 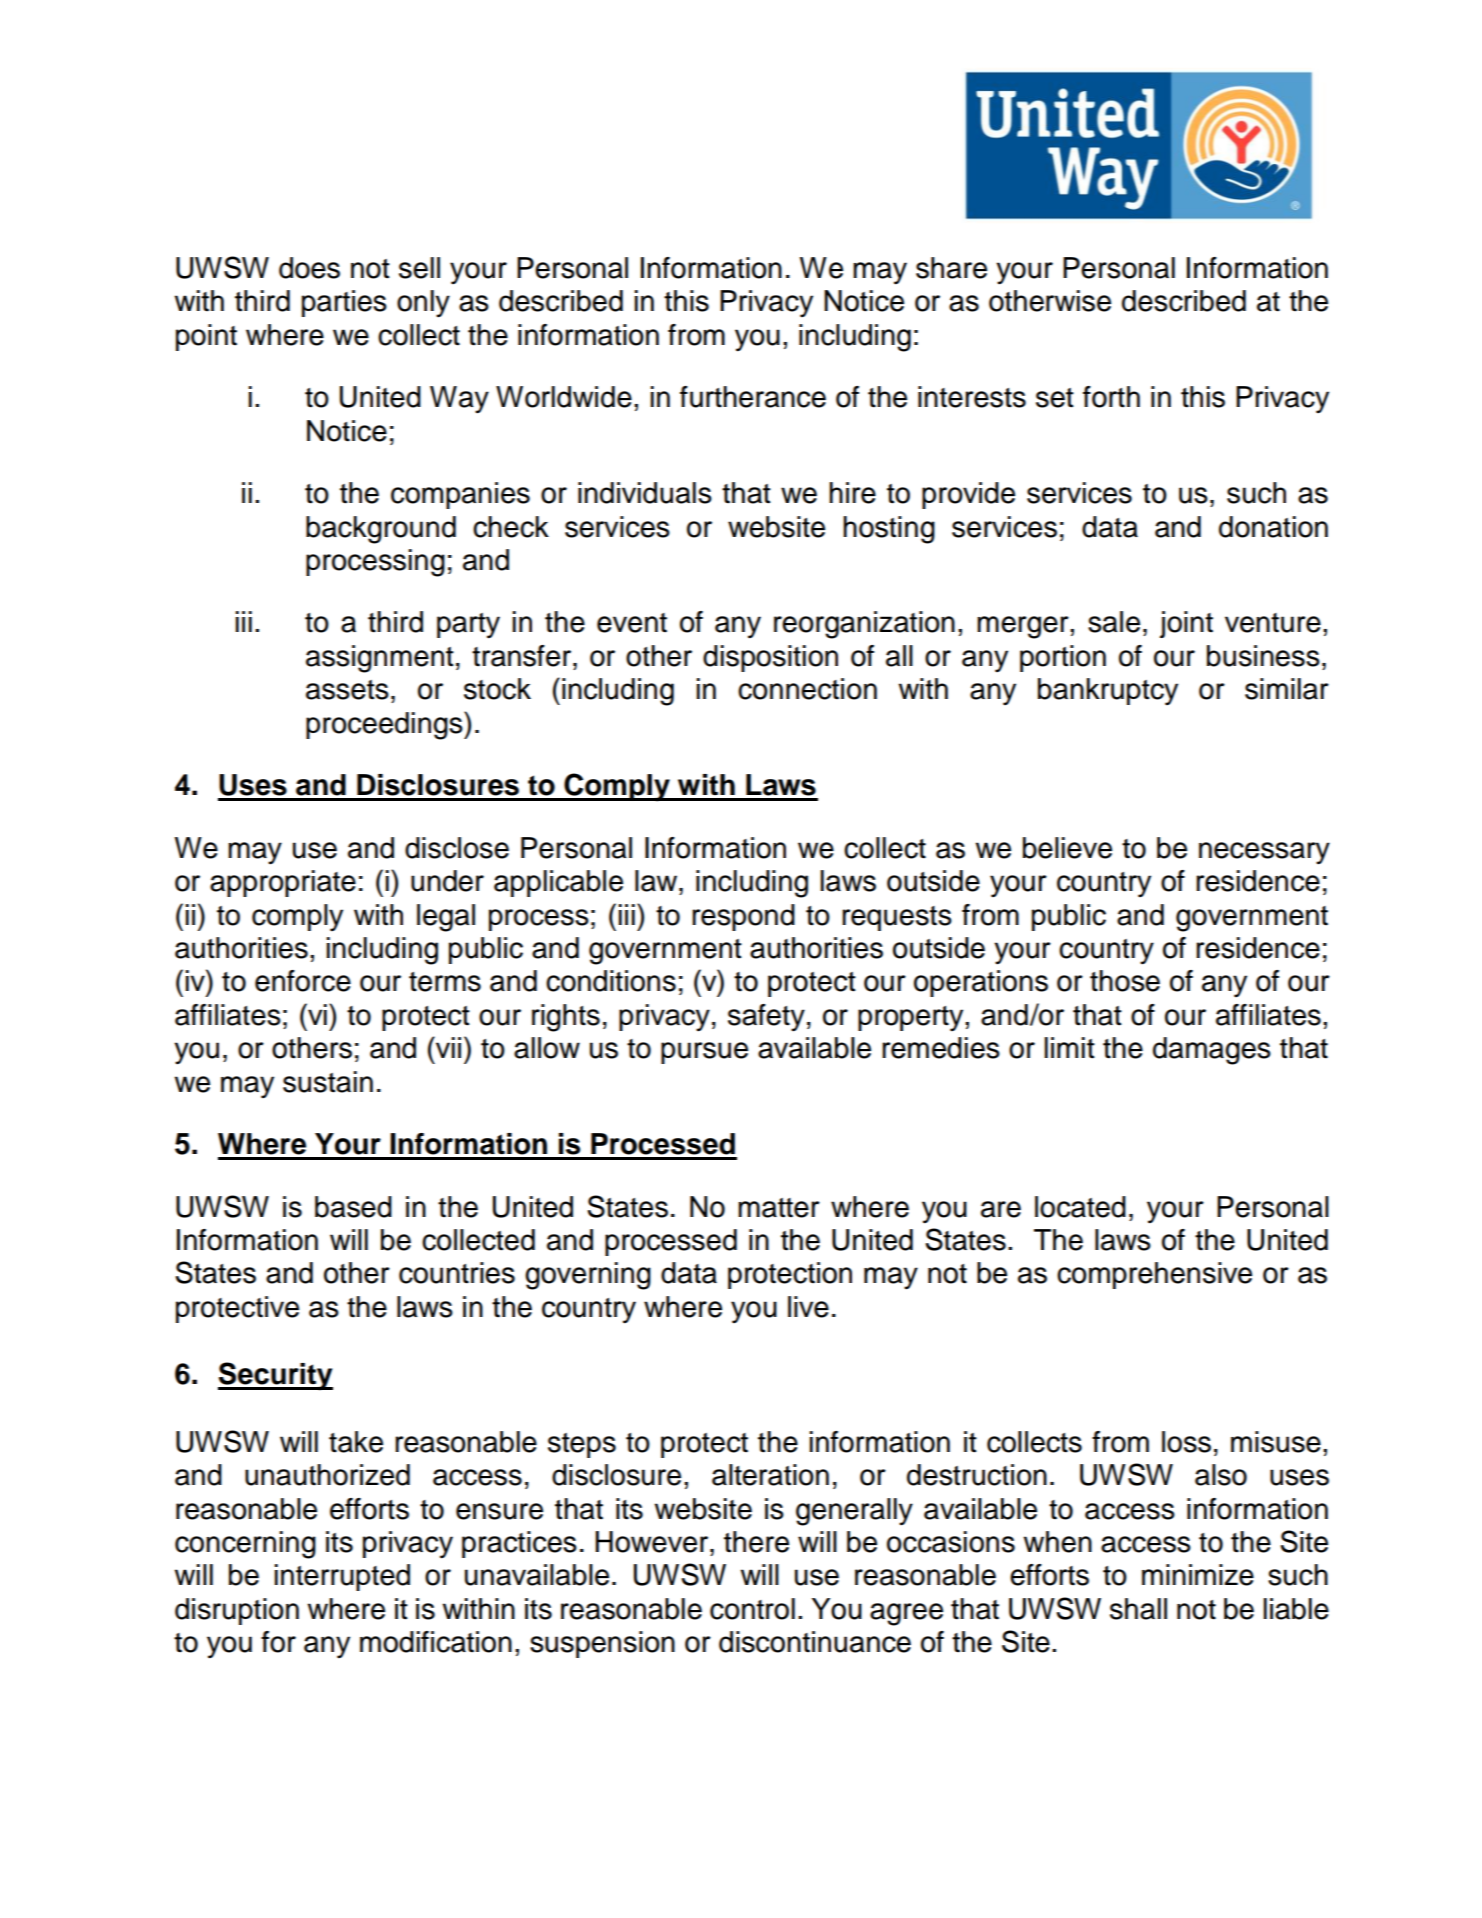 I want to click on control, so click(x=752, y=1609).
